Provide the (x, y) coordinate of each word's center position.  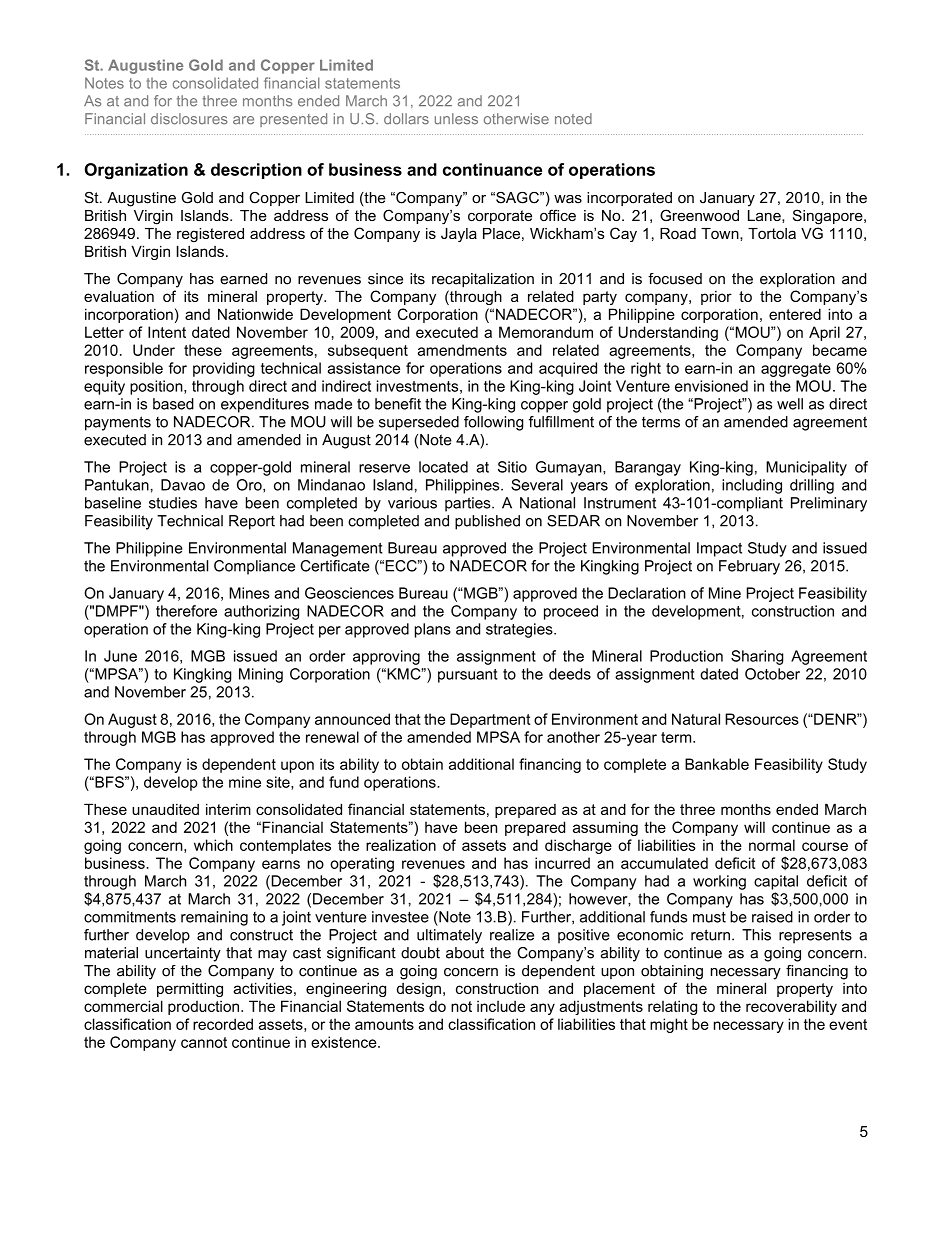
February (749, 567)
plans (433, 630)
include (501, 1006)
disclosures (189, 119)
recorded (223, 1024)
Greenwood (699, 215)
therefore (186, 611)
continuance (492, 169)
